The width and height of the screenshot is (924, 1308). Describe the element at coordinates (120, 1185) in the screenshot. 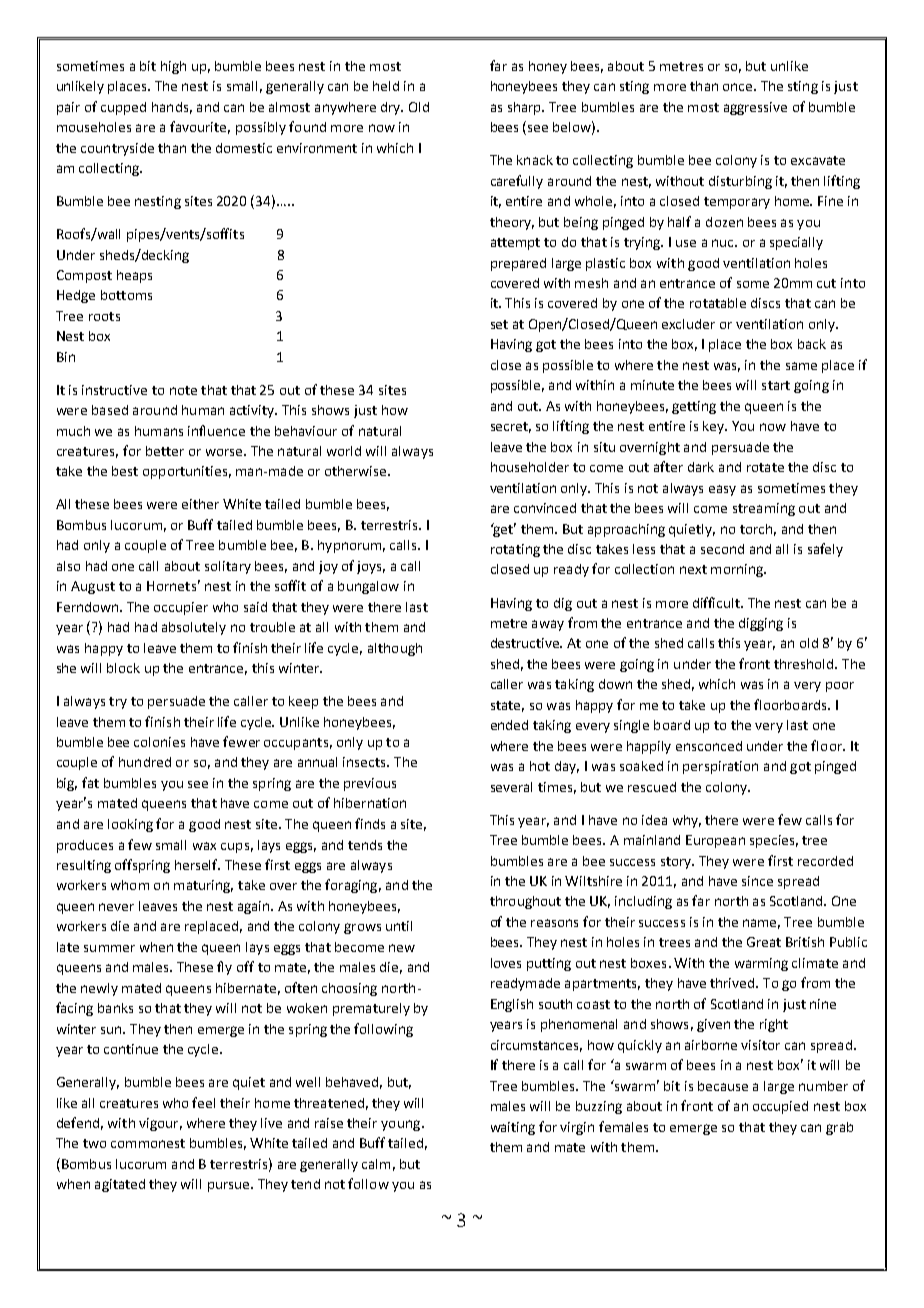

I see `agitated` at that location.
